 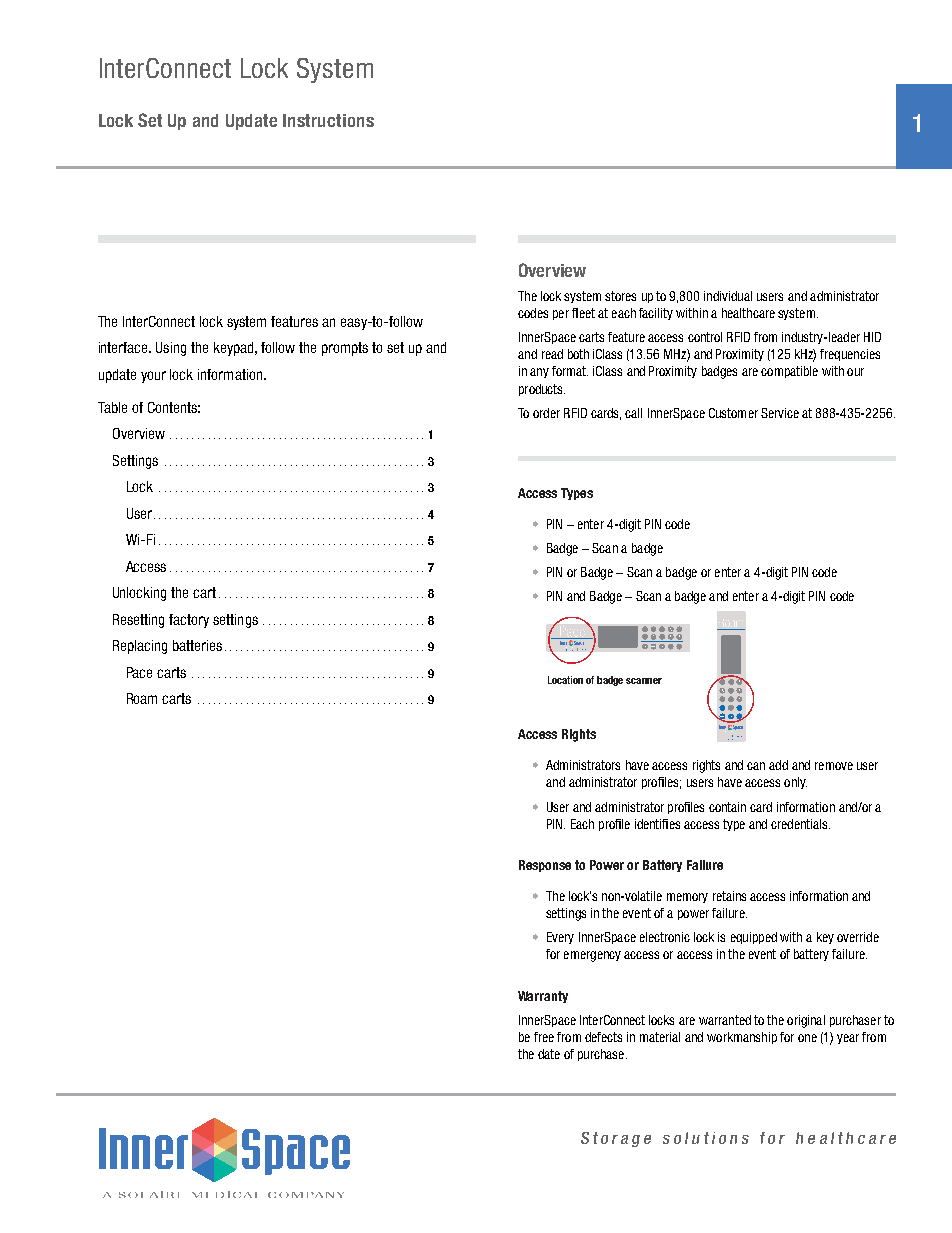 What do you see at coordinates (328, 120) in the page?
I see `Instructions` at bounding box center [328, 120].
